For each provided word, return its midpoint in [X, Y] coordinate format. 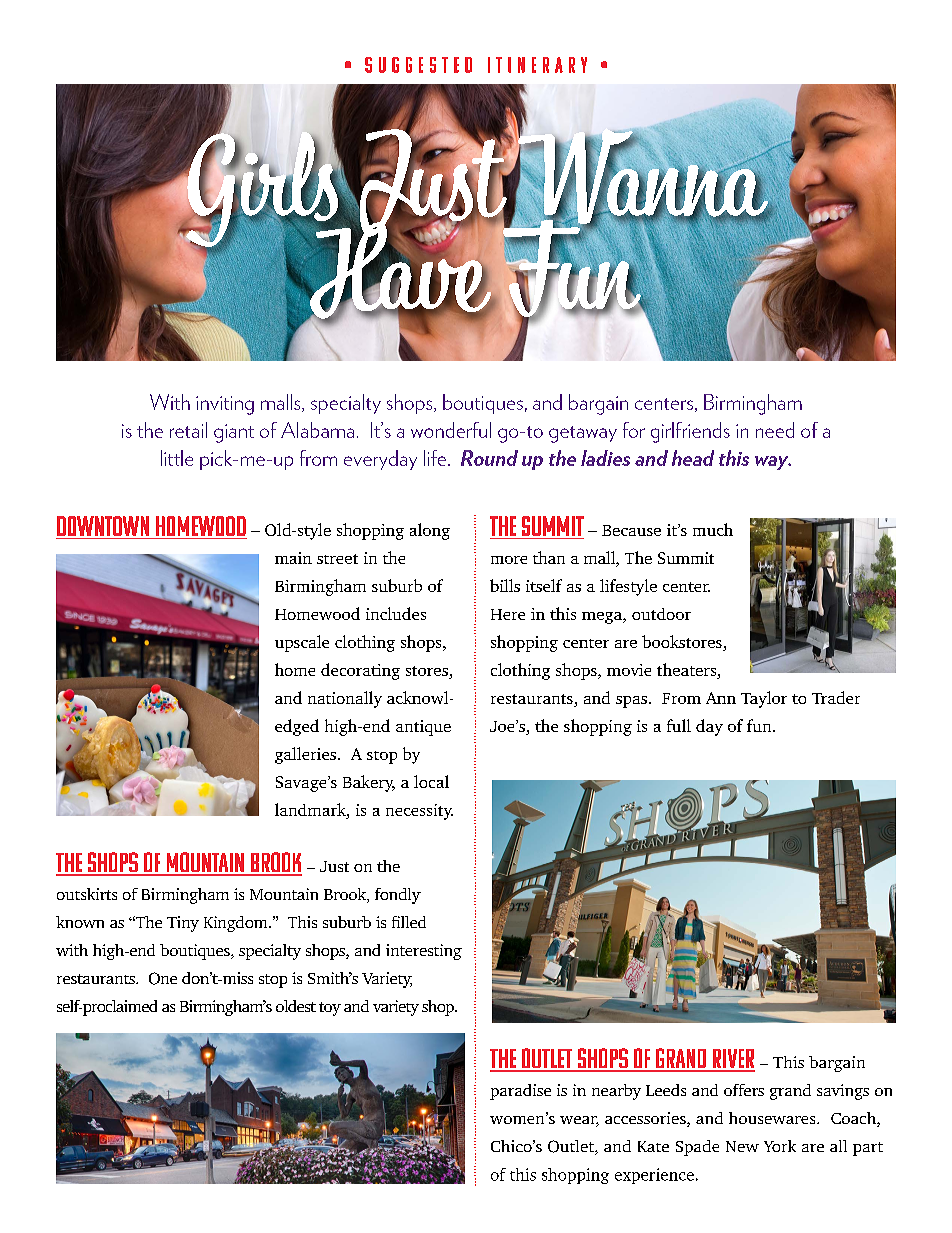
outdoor [661, 614]
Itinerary [537, 65]
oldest [296, 1006]
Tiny [183, 924]
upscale [302, 643]
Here [508, 614]
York [780, 1146]
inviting [225, 405]
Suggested [418, 65]
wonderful [451, 430]
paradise [520, 1092]
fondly [398, 896]
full [679, 725]
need [775, 430]
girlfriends [690, 432]
